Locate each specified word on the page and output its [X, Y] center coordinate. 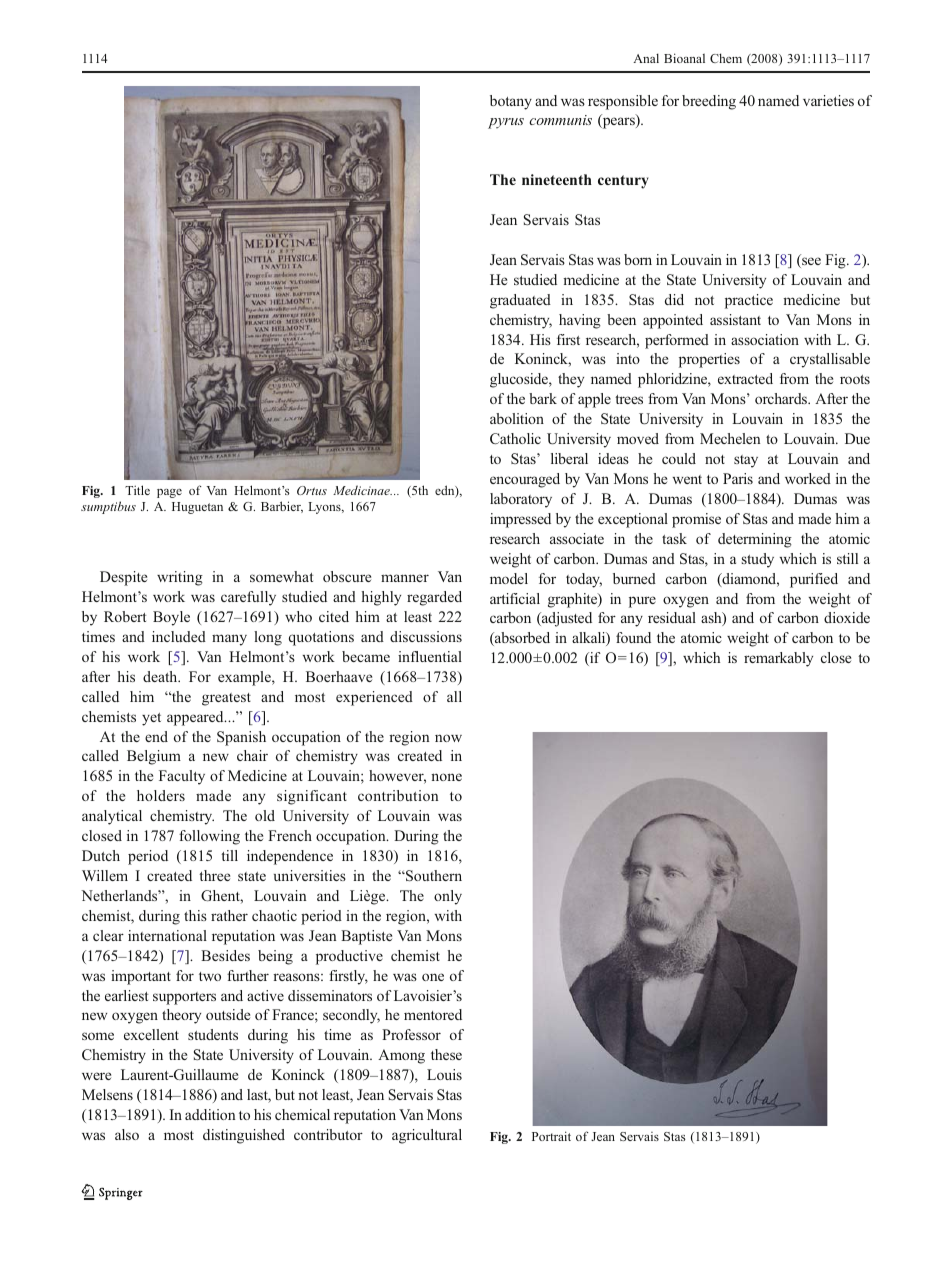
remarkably [778, 659]
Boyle [171, 618]
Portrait [551, 1136]
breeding [709, 102]
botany [511, 102]
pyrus [506, 123]
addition [210, 1114]
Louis [444, 1074]
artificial [515, 598]
